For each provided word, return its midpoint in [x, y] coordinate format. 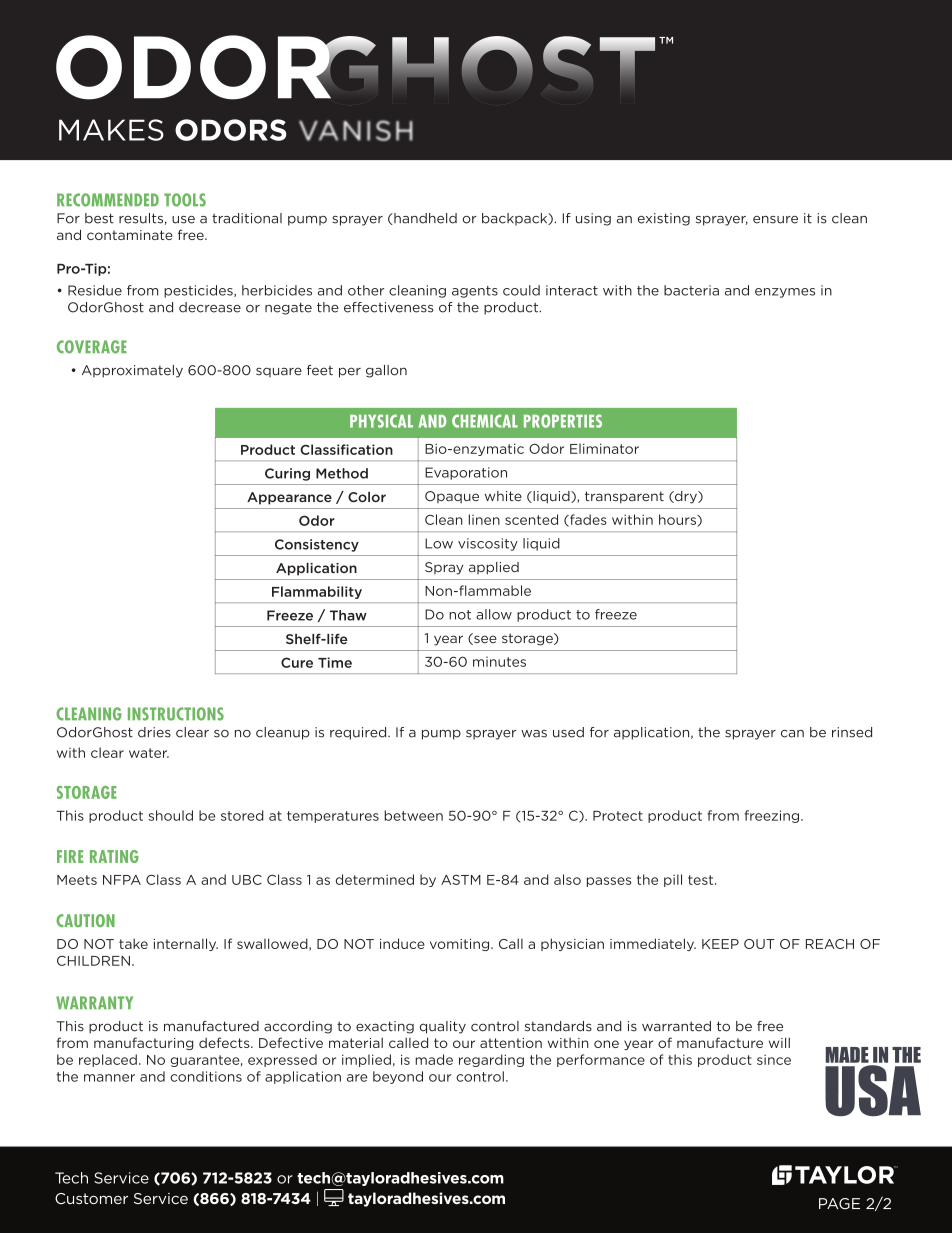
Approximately [132, 371]
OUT [759, 944]
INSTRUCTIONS [176, 714]
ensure [775, 220]
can [792, 734]
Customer [91, 1198]
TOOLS [185, 200]
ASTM [461, 880]
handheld [424, 219]
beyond [398, 1077]
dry [686, 497]
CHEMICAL [485, 421]
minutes [499, 662]
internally [186, 944]
